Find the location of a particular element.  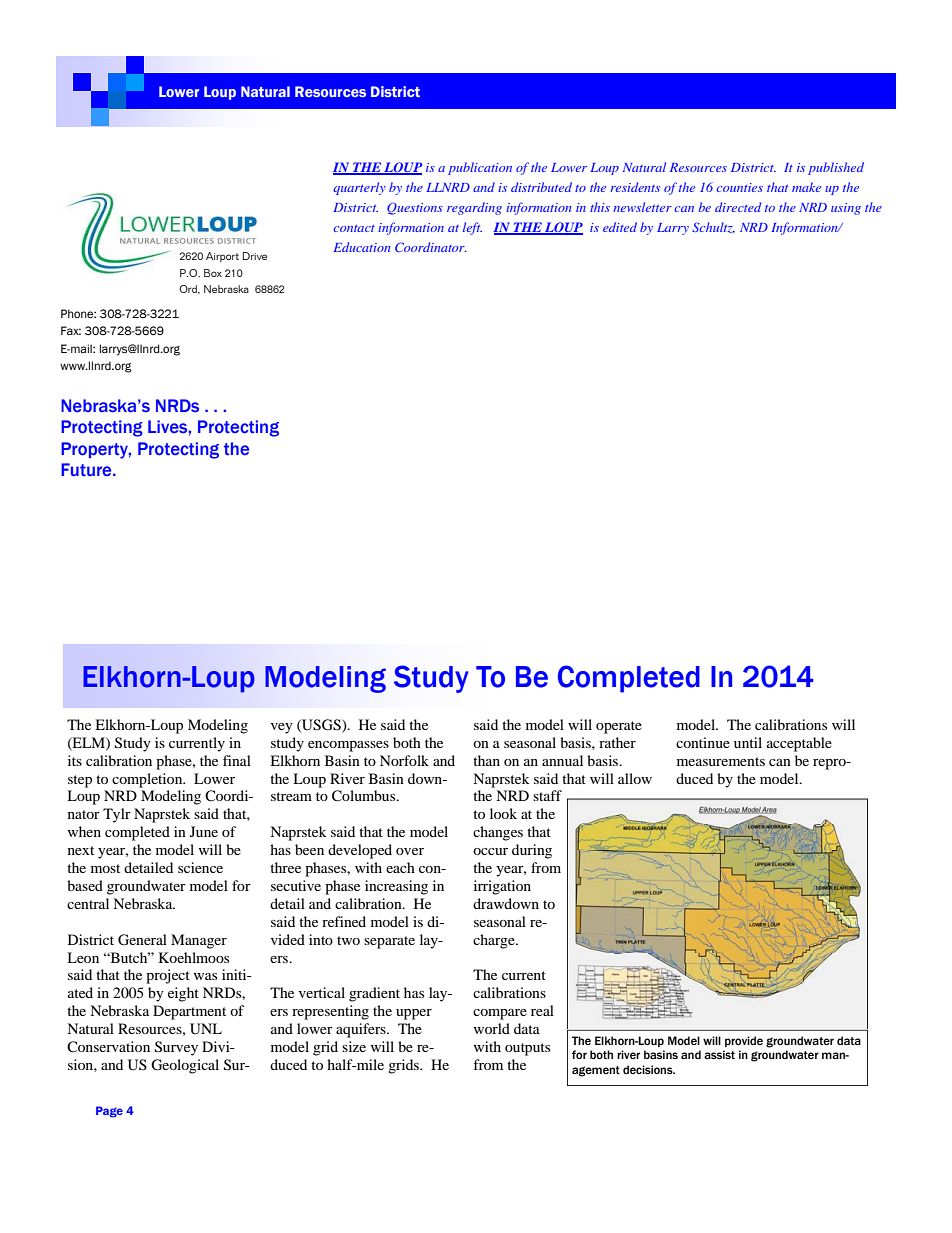

counties is located at coordinates (740, 187).
